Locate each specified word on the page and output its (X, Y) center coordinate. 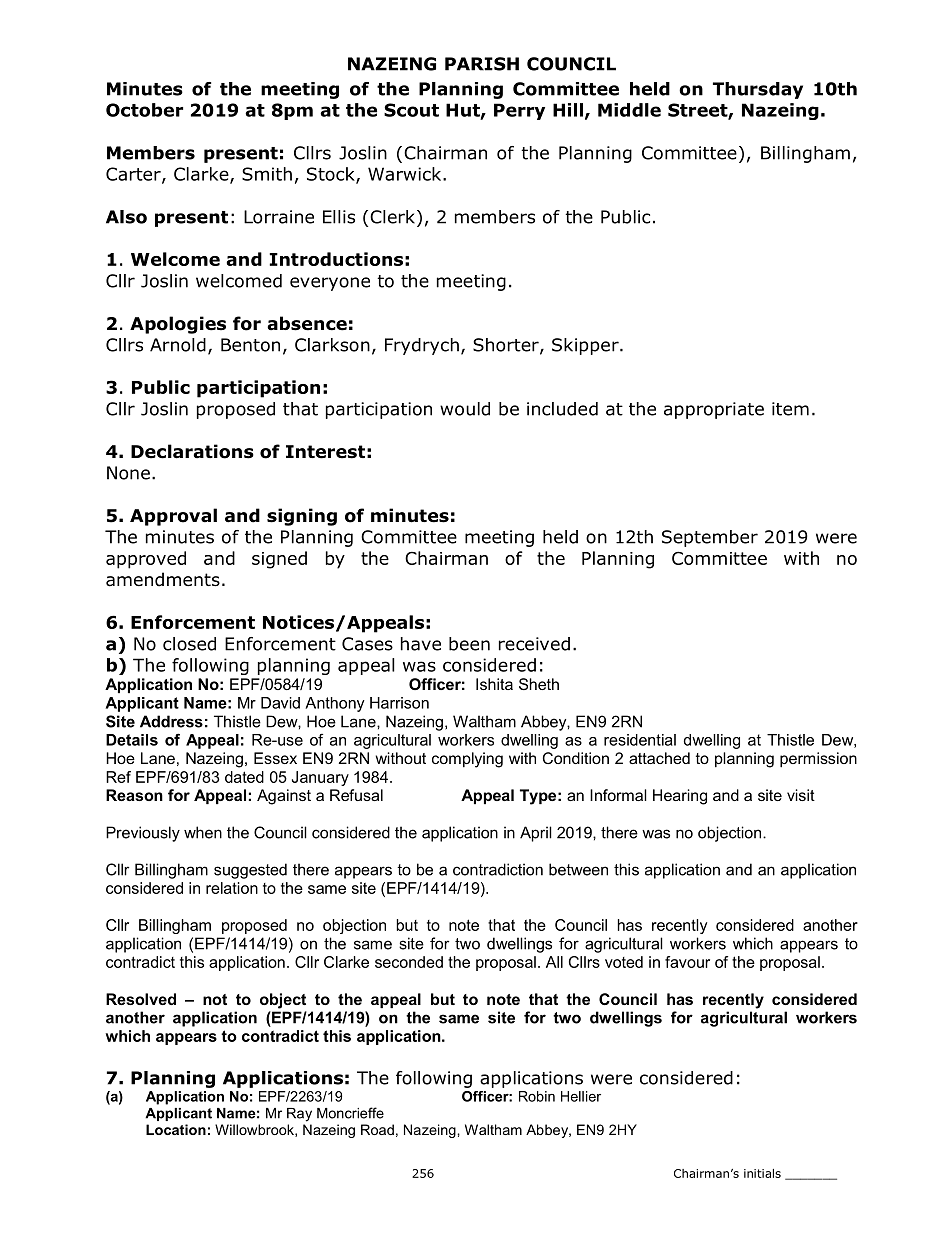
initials (762, 1173)
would (465, 409)
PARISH (482, 64)
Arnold (178, 345)
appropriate (714, 410)
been (469, 644)
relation (232, 888)
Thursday (758, 90)
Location (176, 1129)
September (710, 538)
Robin (537, 1096)
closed (189, 644)
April (536, 834)
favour (687, 962)
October (144, 110)
